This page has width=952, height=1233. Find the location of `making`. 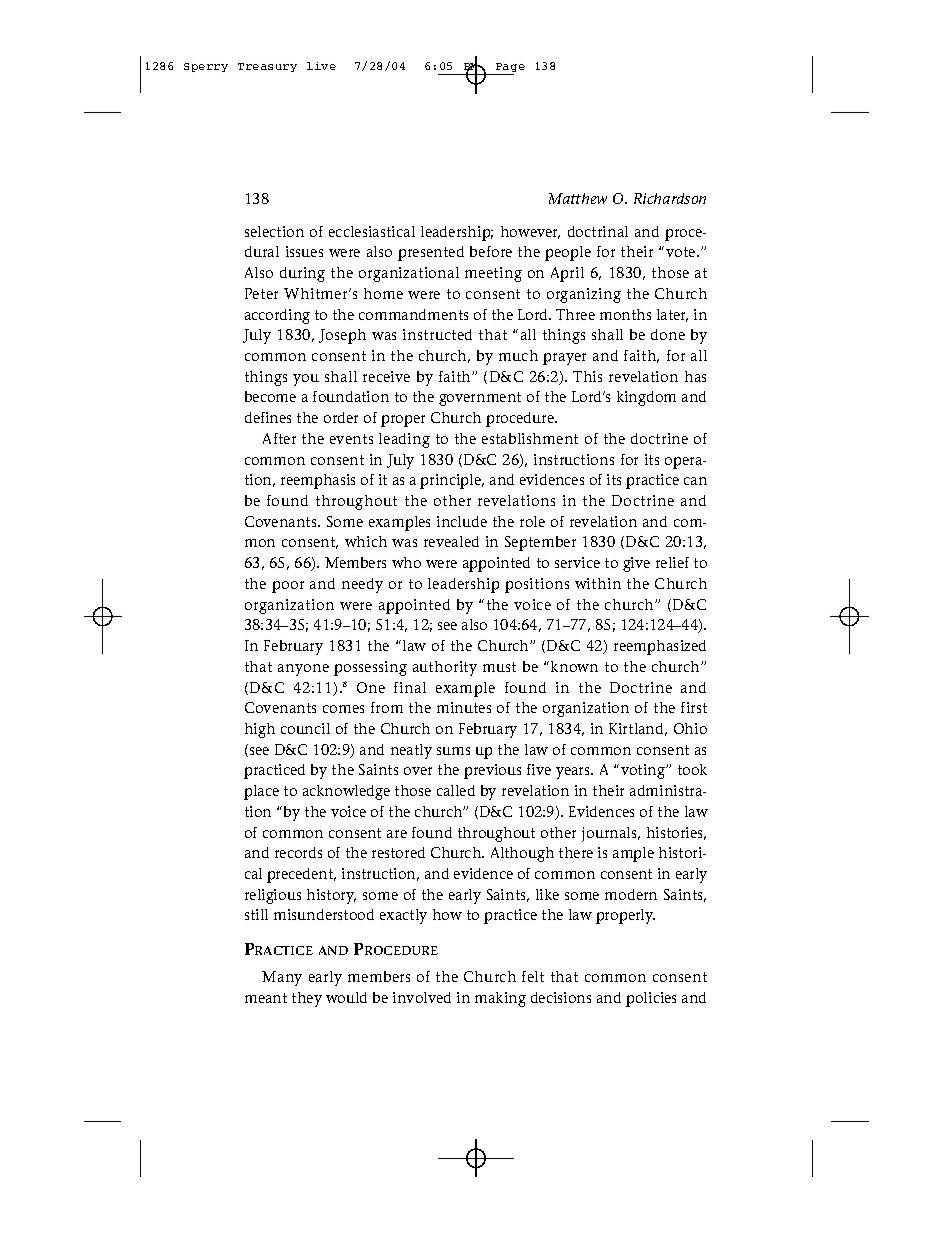

making is located at coordinates (500, 999).
